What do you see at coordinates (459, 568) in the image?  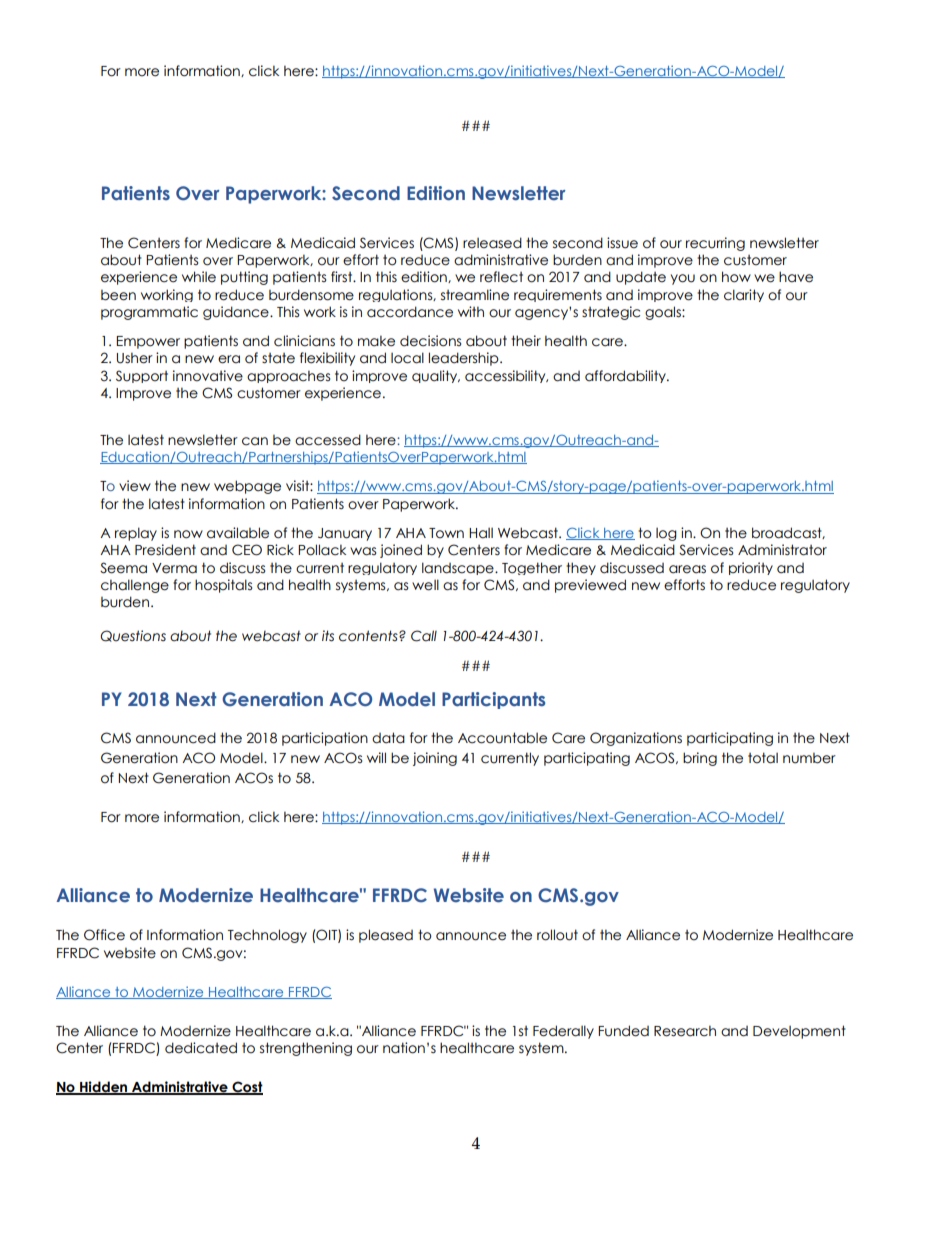 I see `landscape` at bounding box center [459, 568].
